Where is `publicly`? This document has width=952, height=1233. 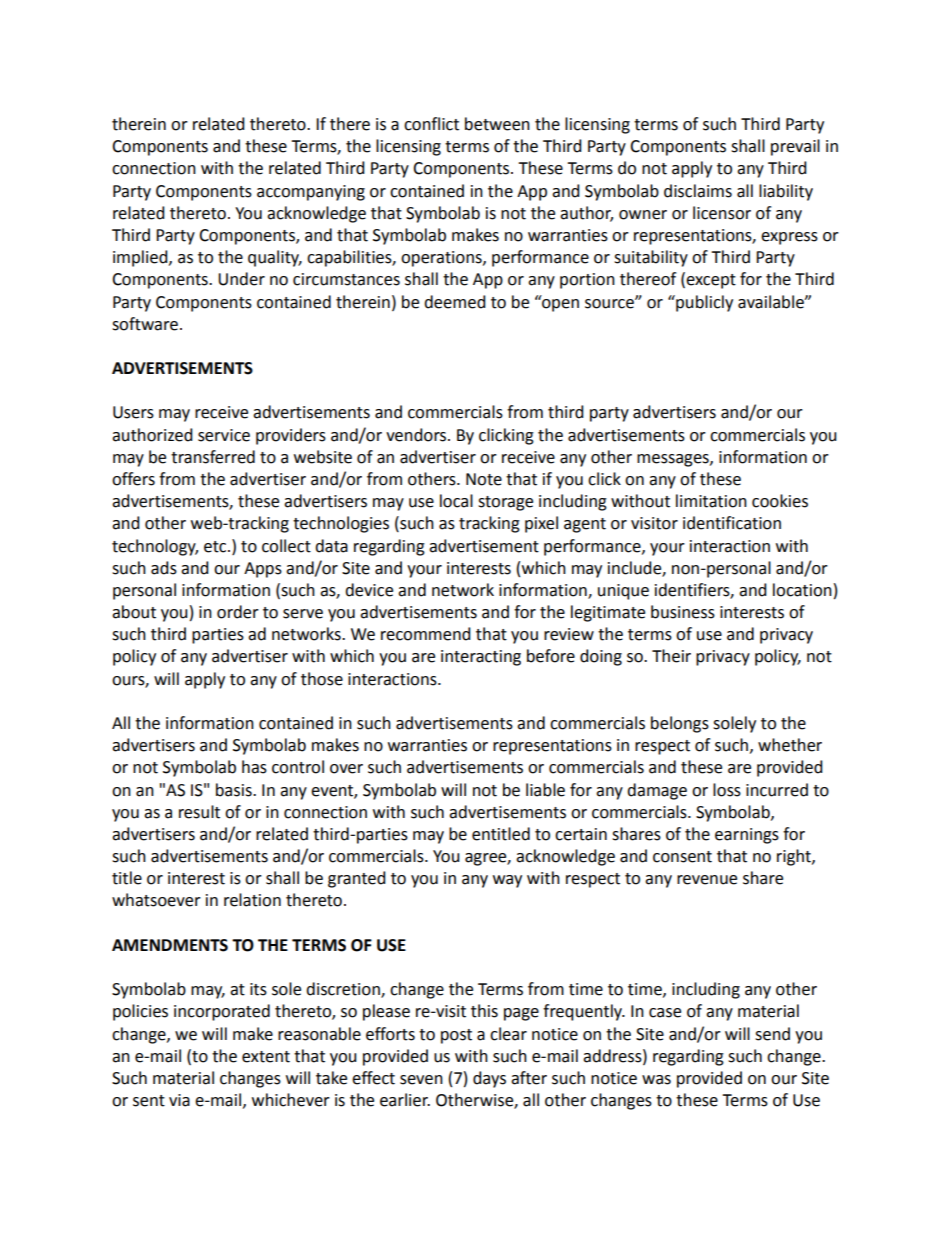
publicly is located at coordinates (703, 303).
